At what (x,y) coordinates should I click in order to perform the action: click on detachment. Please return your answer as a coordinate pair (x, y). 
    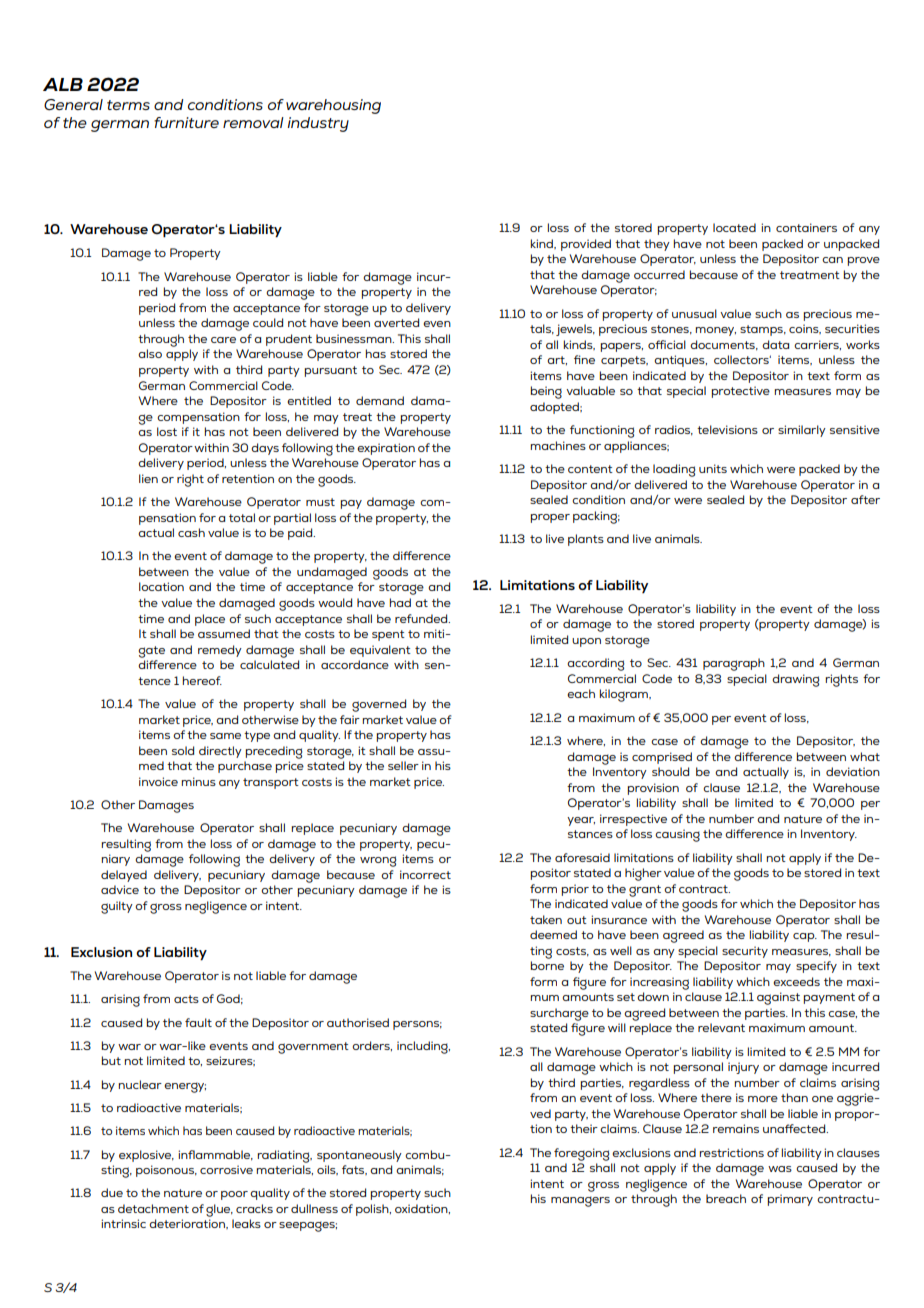
    Looking at the image, I should click on (153, 1208).
